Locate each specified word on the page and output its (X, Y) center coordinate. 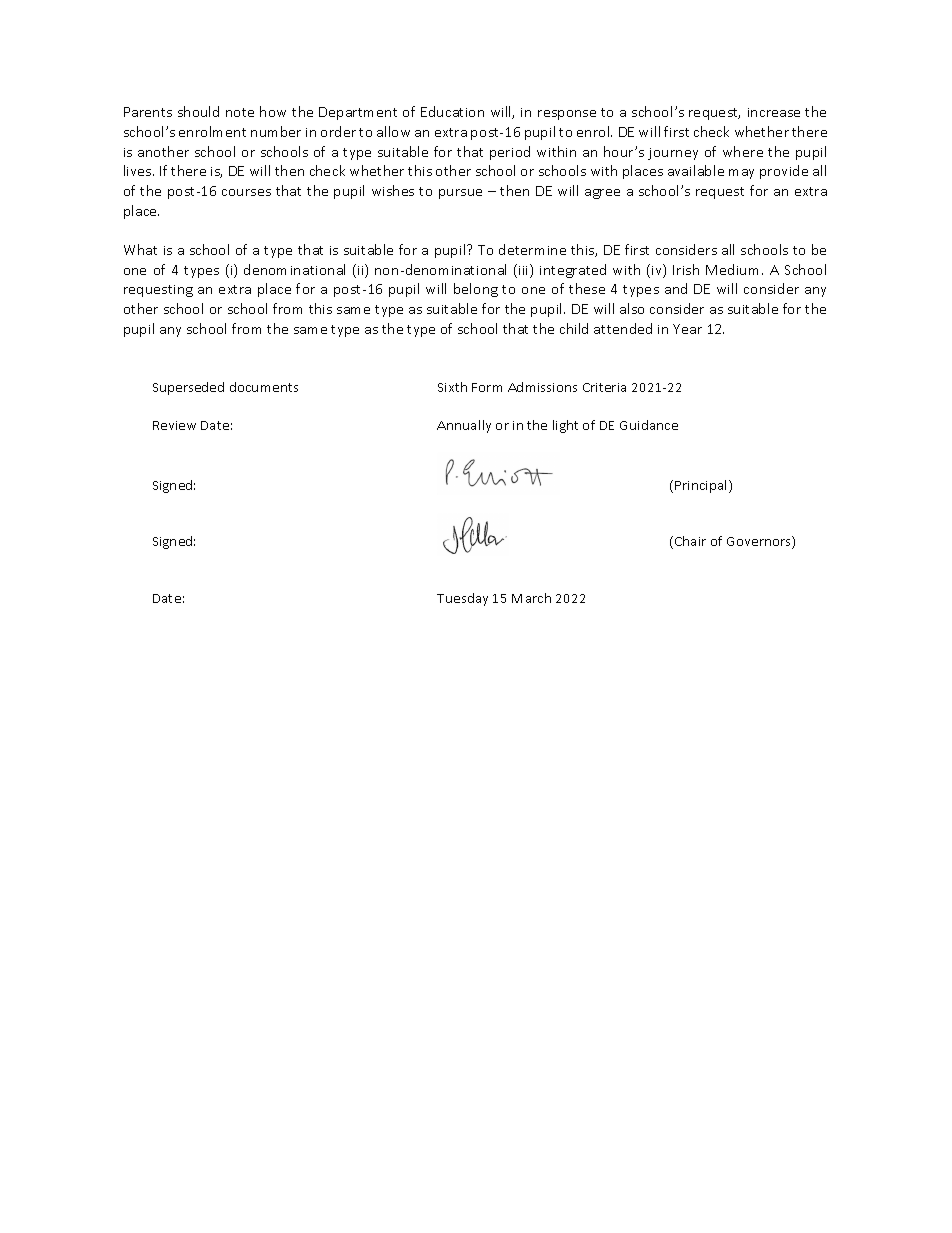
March (531, 598)
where (743, 151)
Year (687, 329)
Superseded (188, 388)
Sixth (452, 387)
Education (452, 111)
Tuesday (462, 599)
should (198, 111)
